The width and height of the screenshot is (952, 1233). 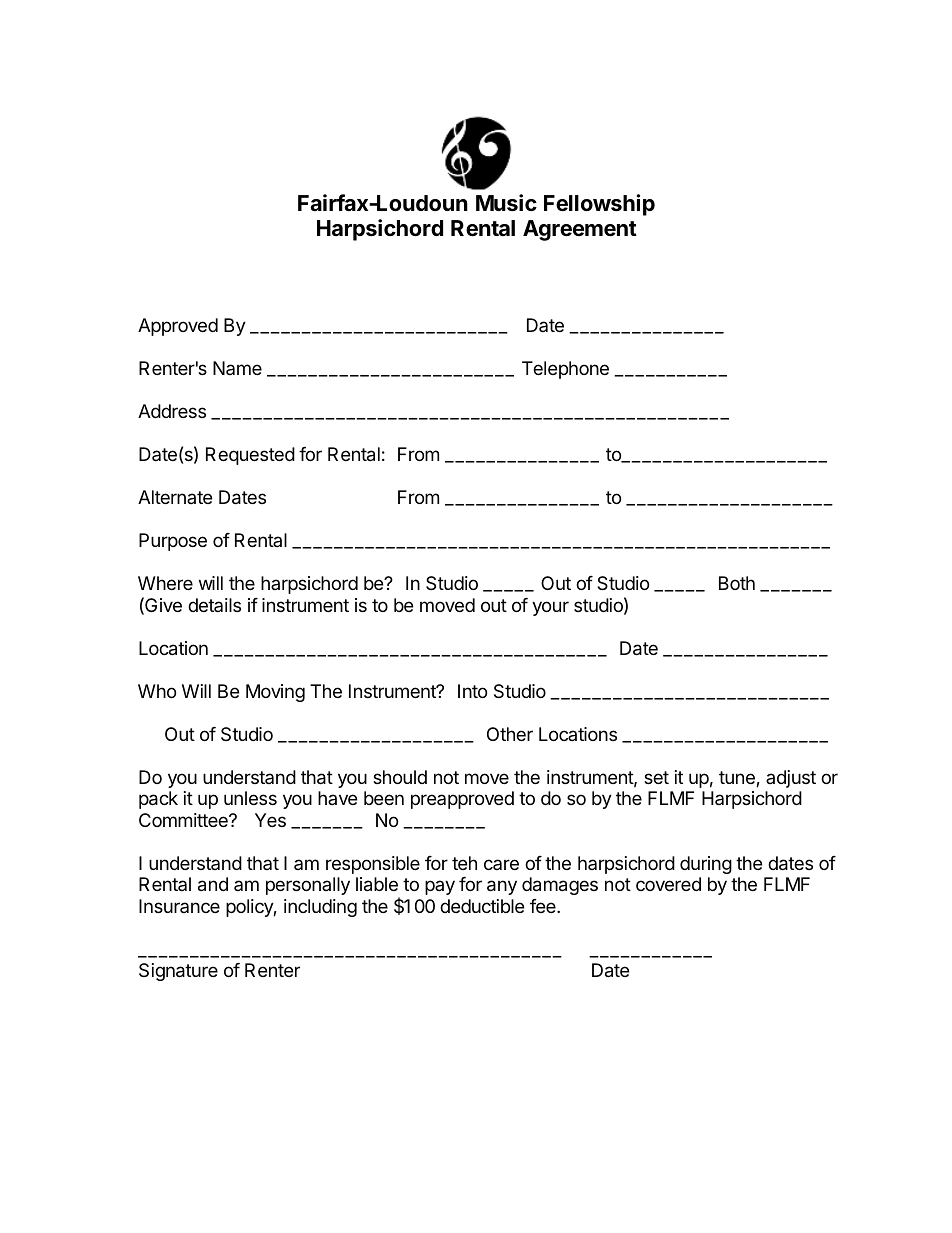 What do you see at coordinates (250, 798) in the screenshot?
I see `unless` at bounding box center [250, 798].
